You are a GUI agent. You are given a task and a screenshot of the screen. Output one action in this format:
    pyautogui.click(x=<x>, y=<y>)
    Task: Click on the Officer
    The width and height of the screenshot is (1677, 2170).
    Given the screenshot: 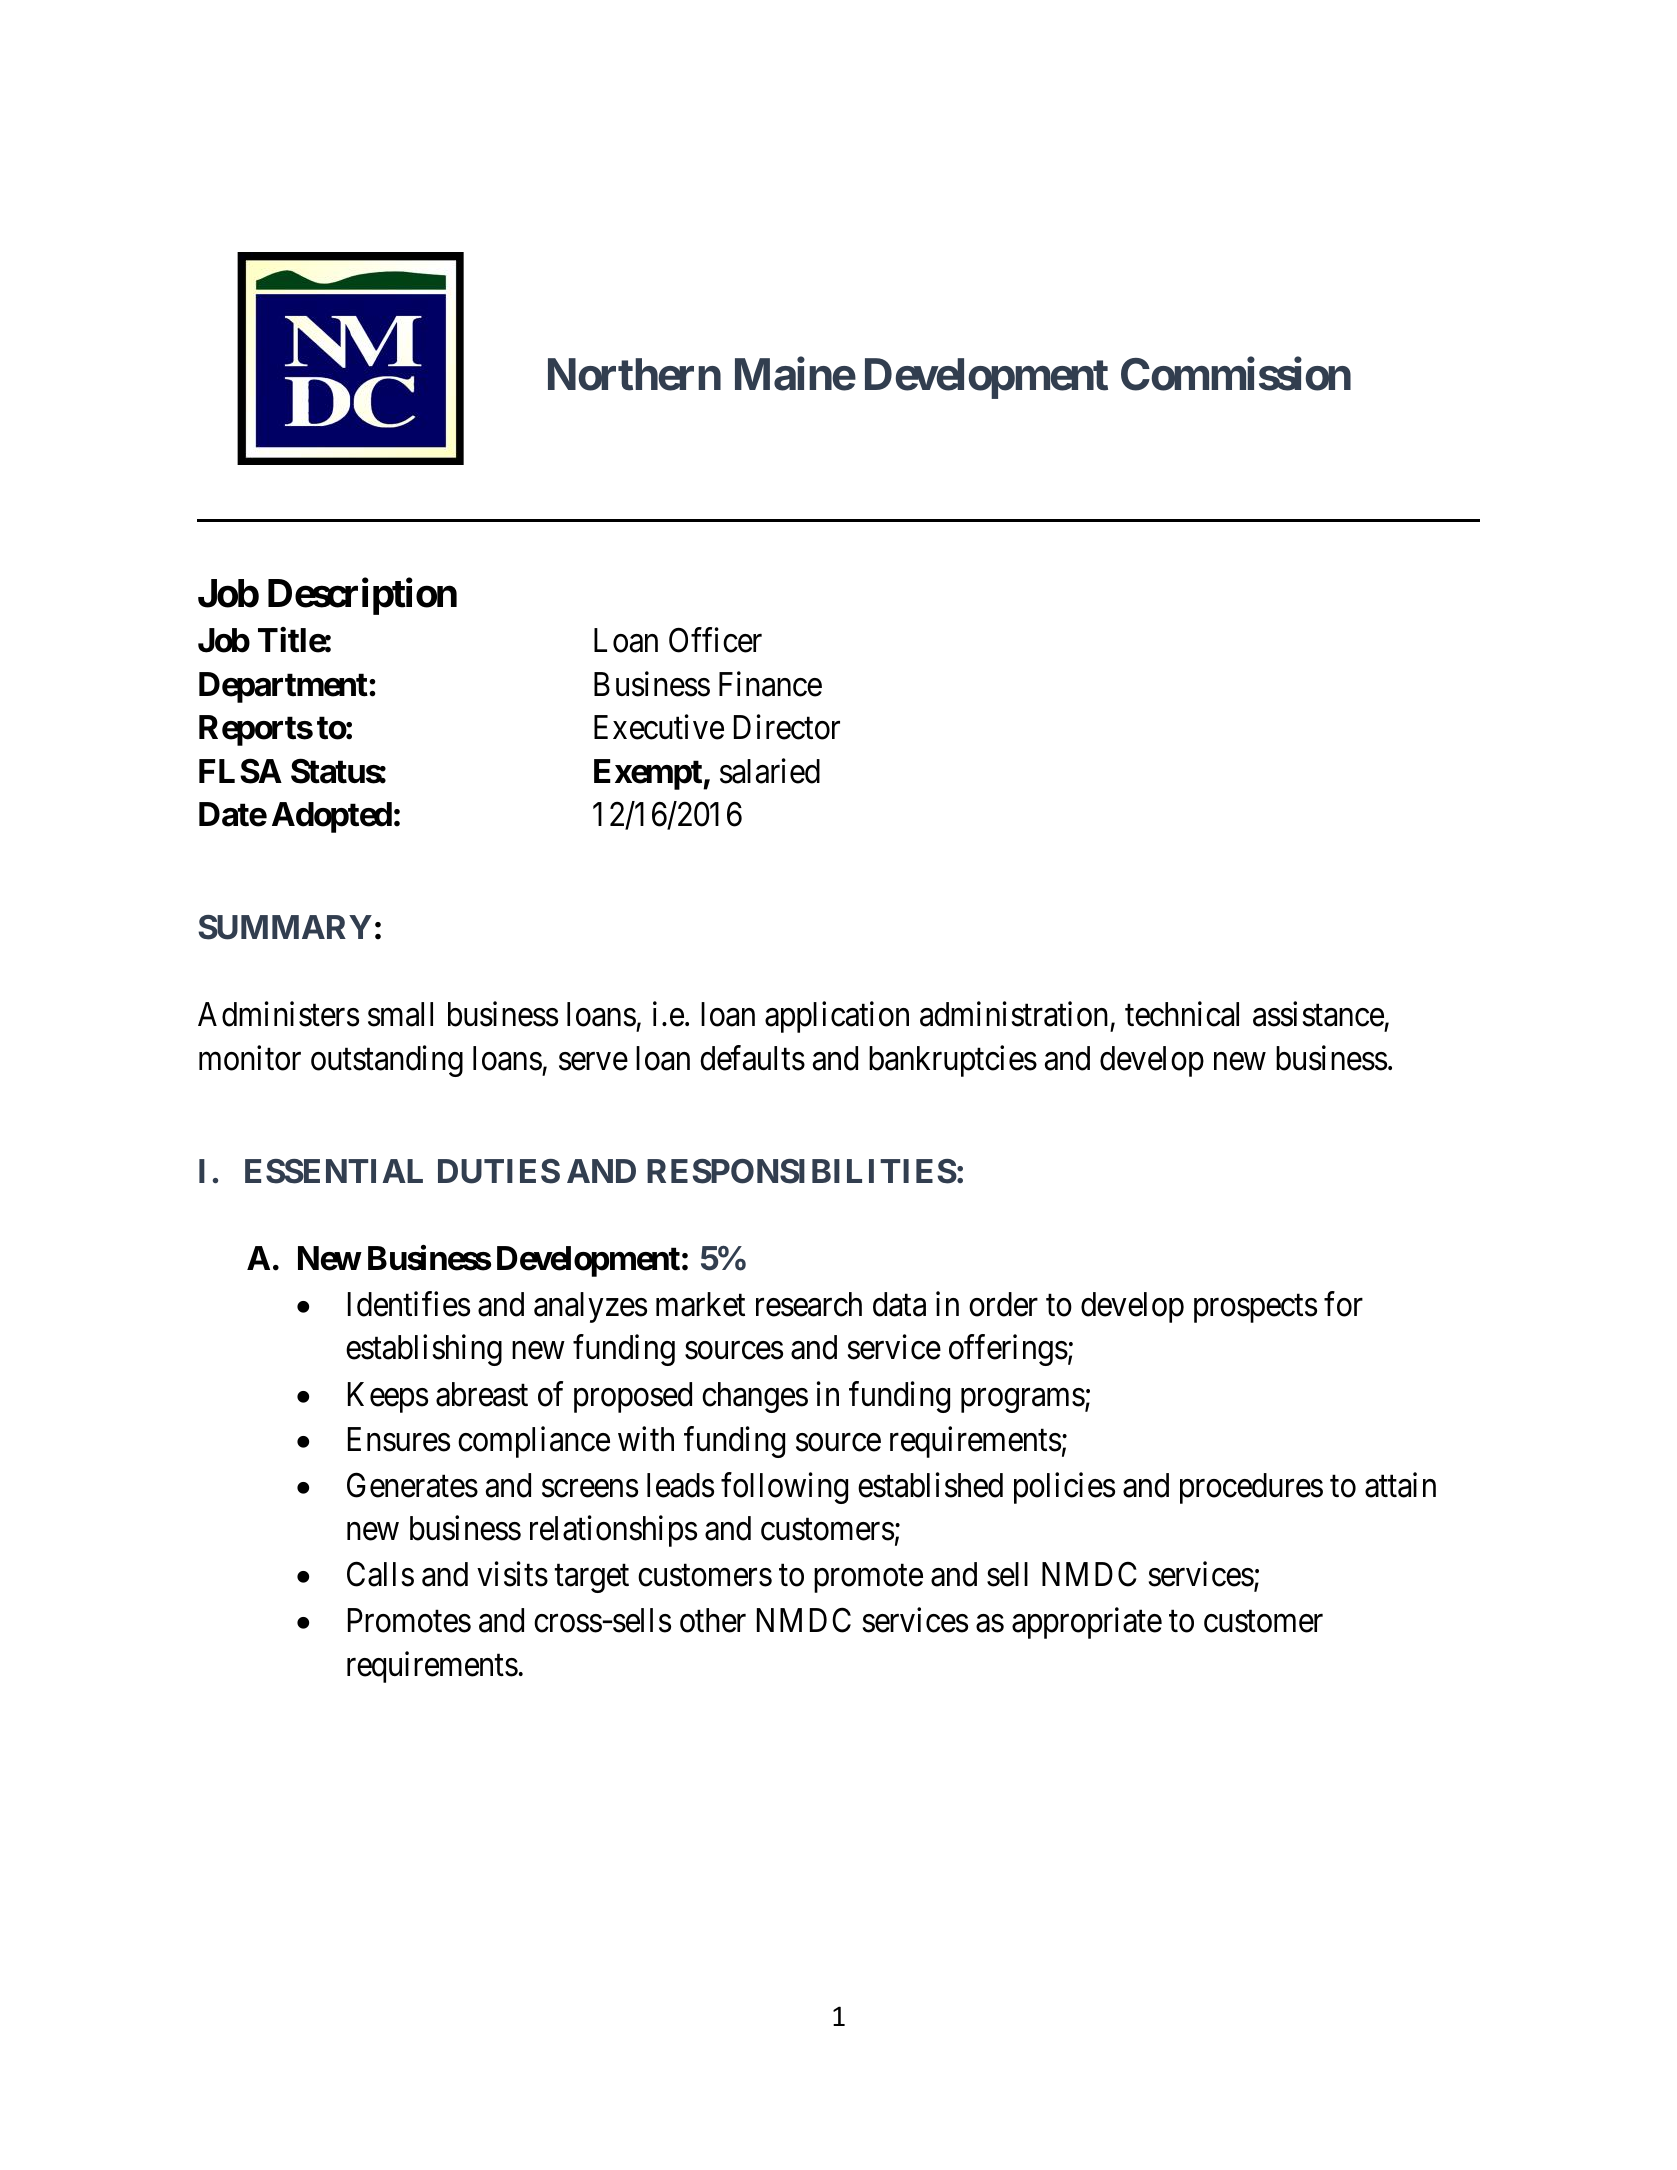 What is the action you would take?
    pyautogui.click(x=715, y=640)
